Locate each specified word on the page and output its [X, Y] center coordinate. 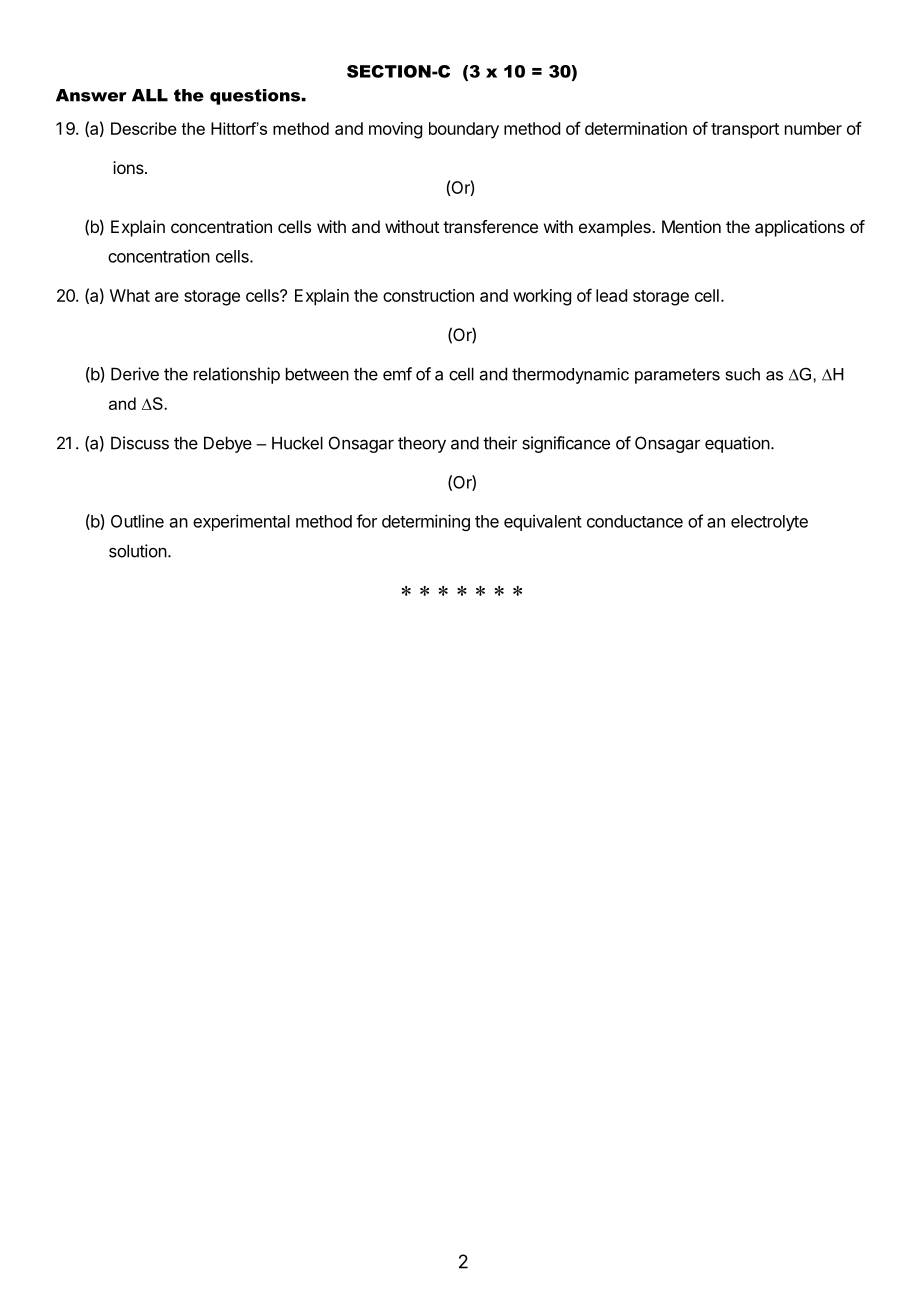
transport [745, 131]
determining [426, 522]
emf [397, 374]
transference [490, 226]
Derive [135, 374]
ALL [150, 95]
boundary [464, 130]
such [743, 374]
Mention [691, 226]
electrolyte [769, 523]
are [167, 297]
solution [138, 551]
